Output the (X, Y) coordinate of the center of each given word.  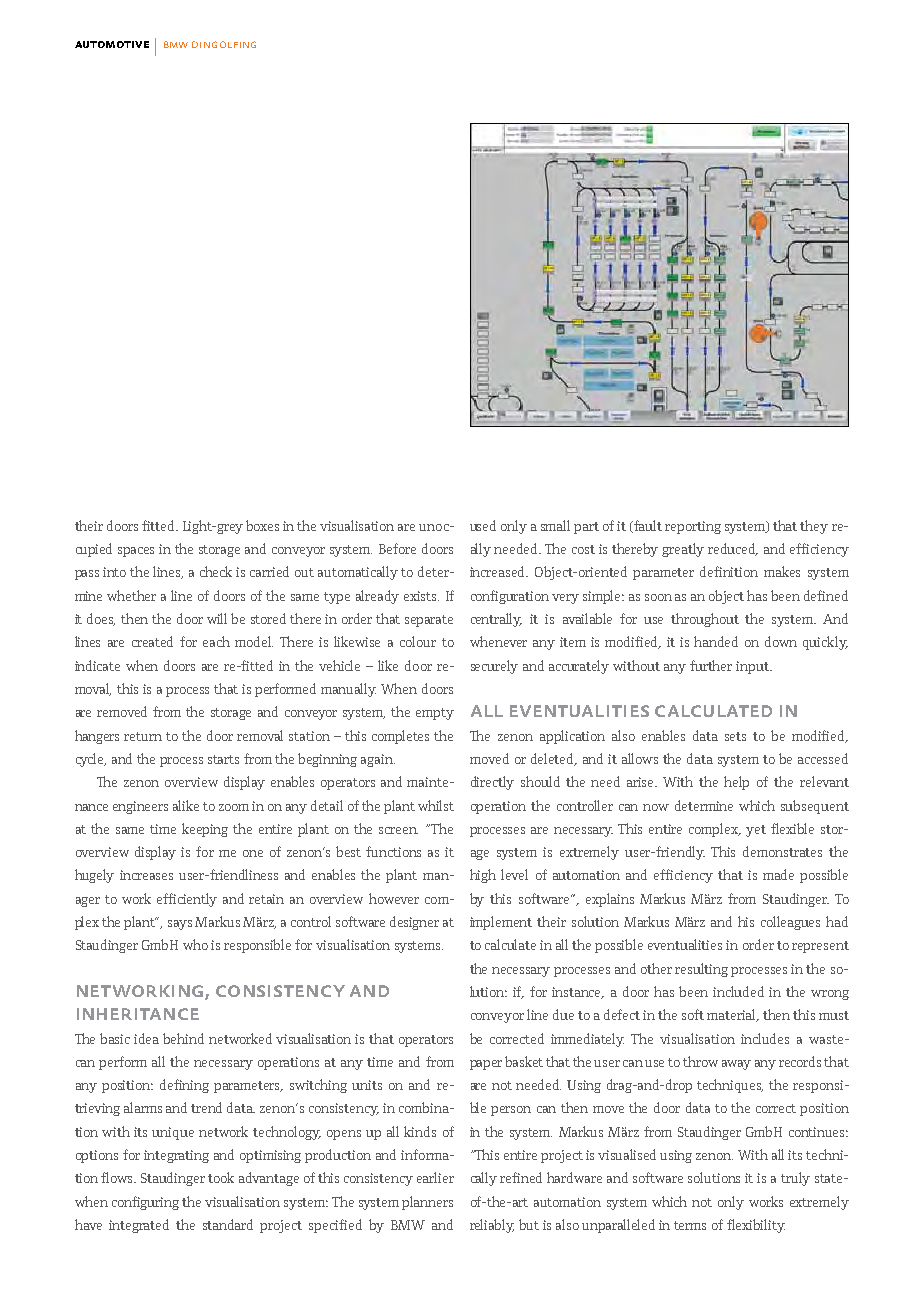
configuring (145, 1203)
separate (429, 621)
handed (716, 641)
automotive (112, 44)
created (152, 641)
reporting (693, 527)
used (483, 525)
